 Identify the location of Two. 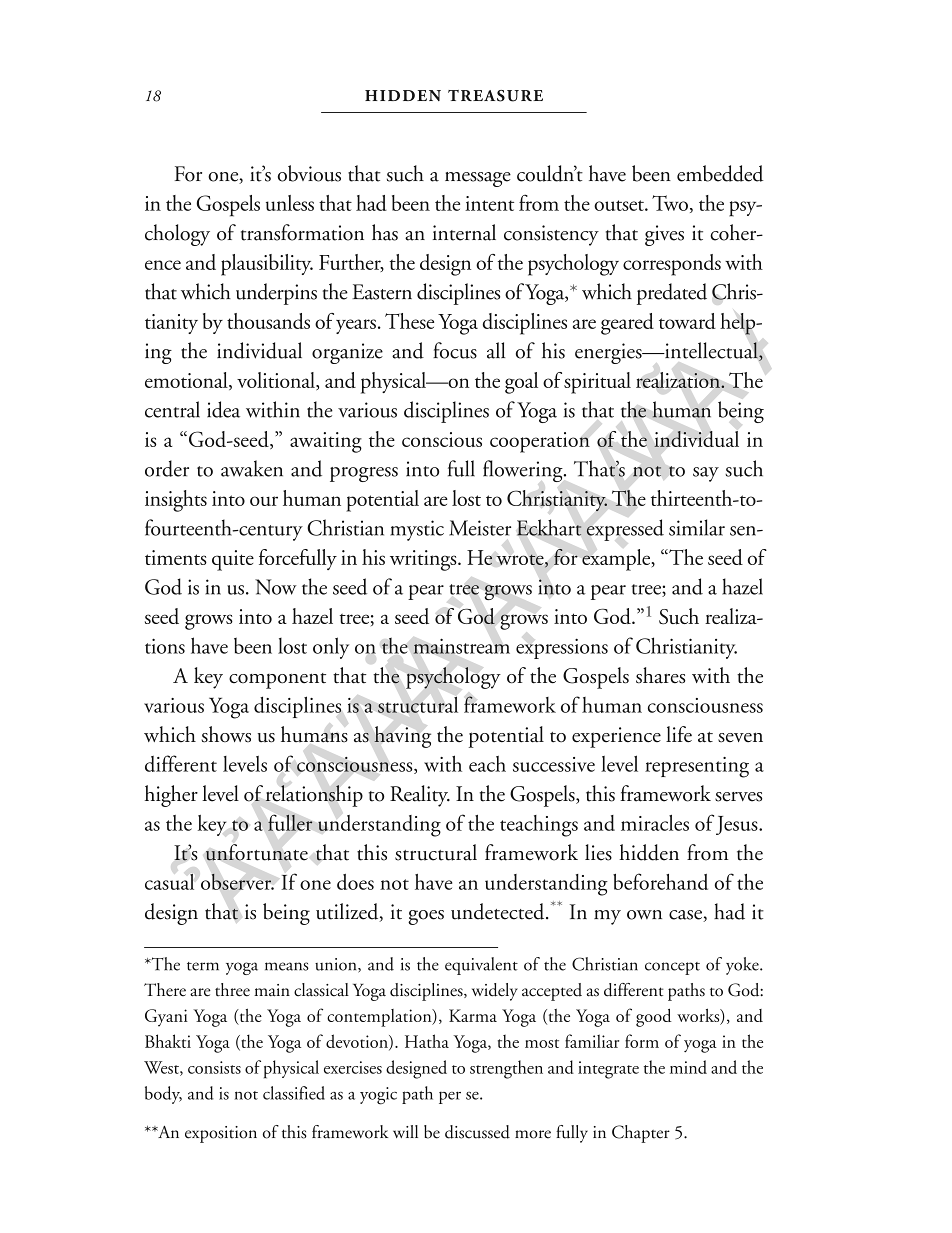
(670, 203).
